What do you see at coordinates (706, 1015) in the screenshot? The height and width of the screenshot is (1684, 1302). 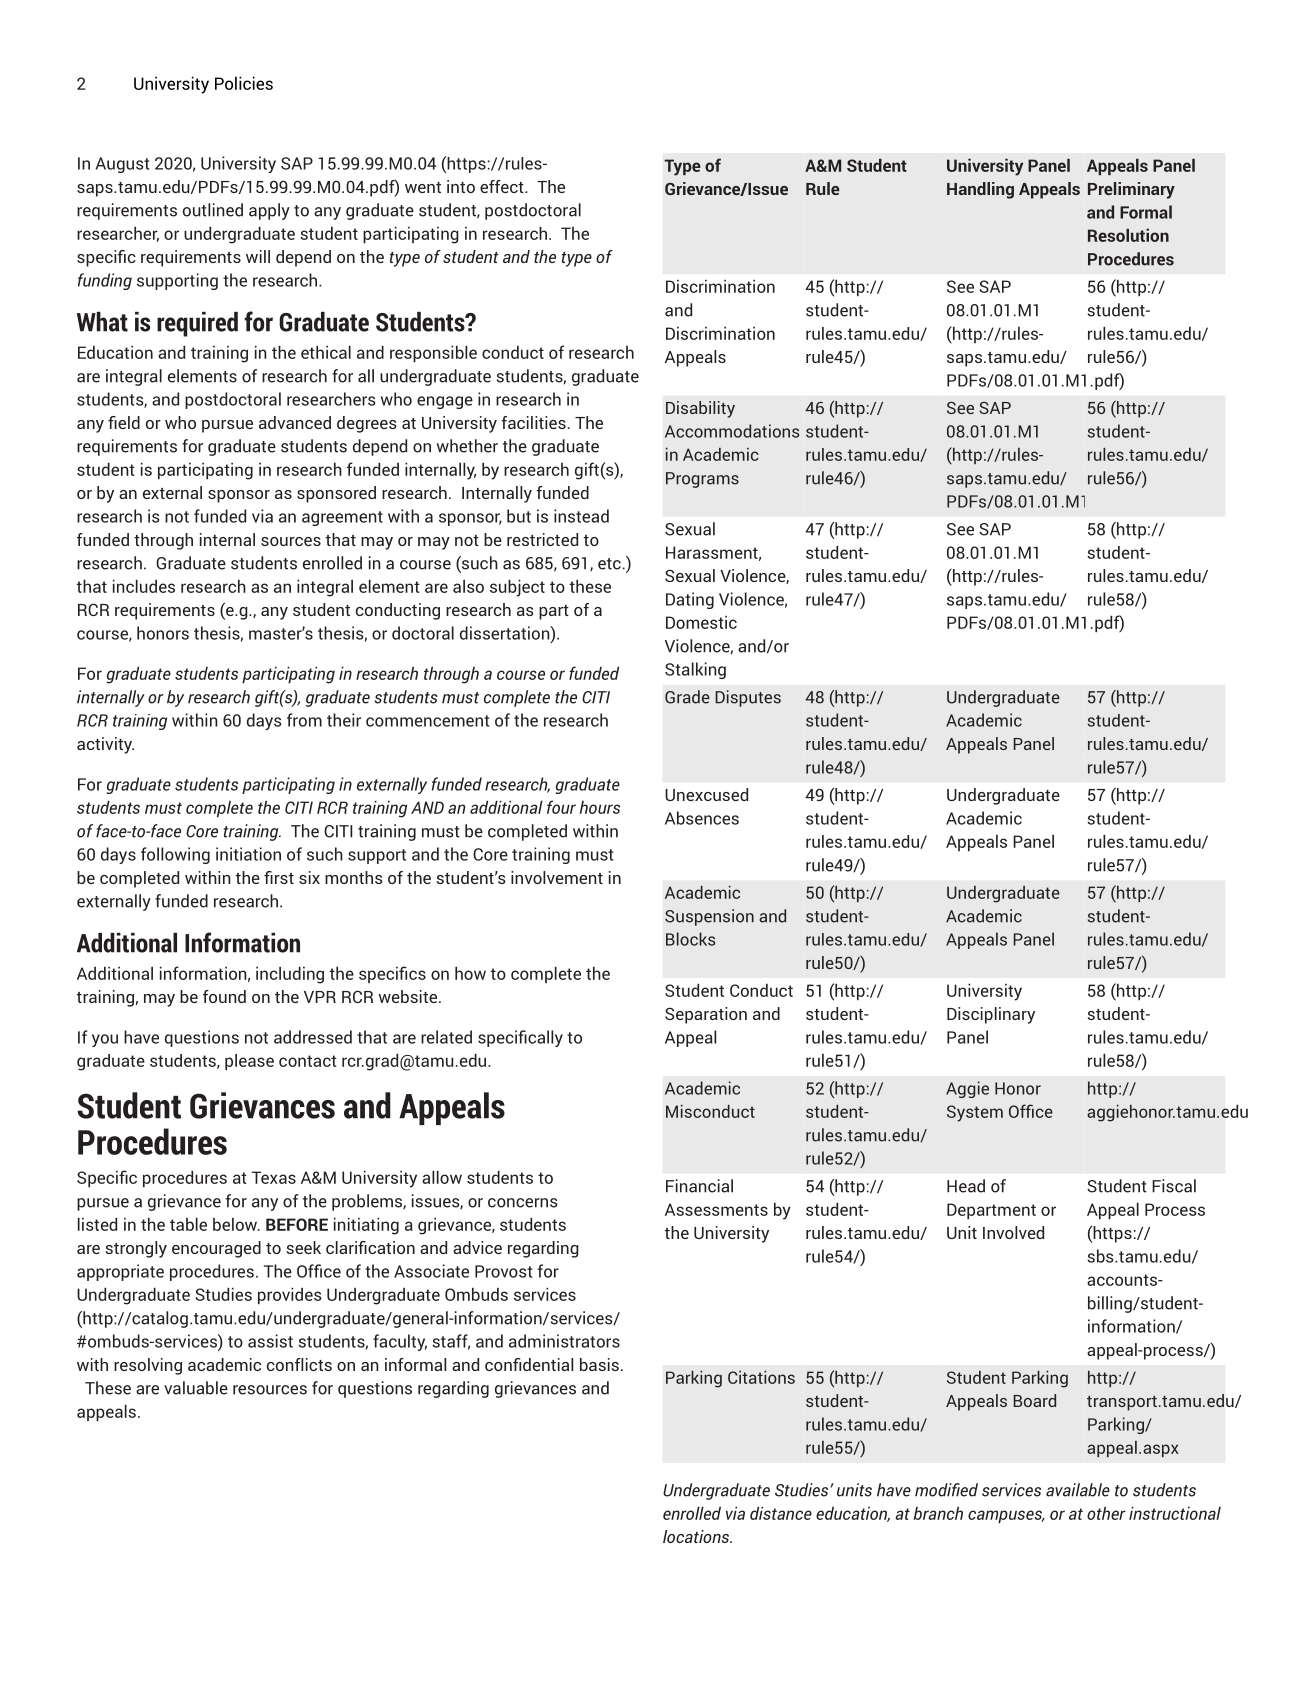 I see `Separation` at bounding box center [706, 1015].
